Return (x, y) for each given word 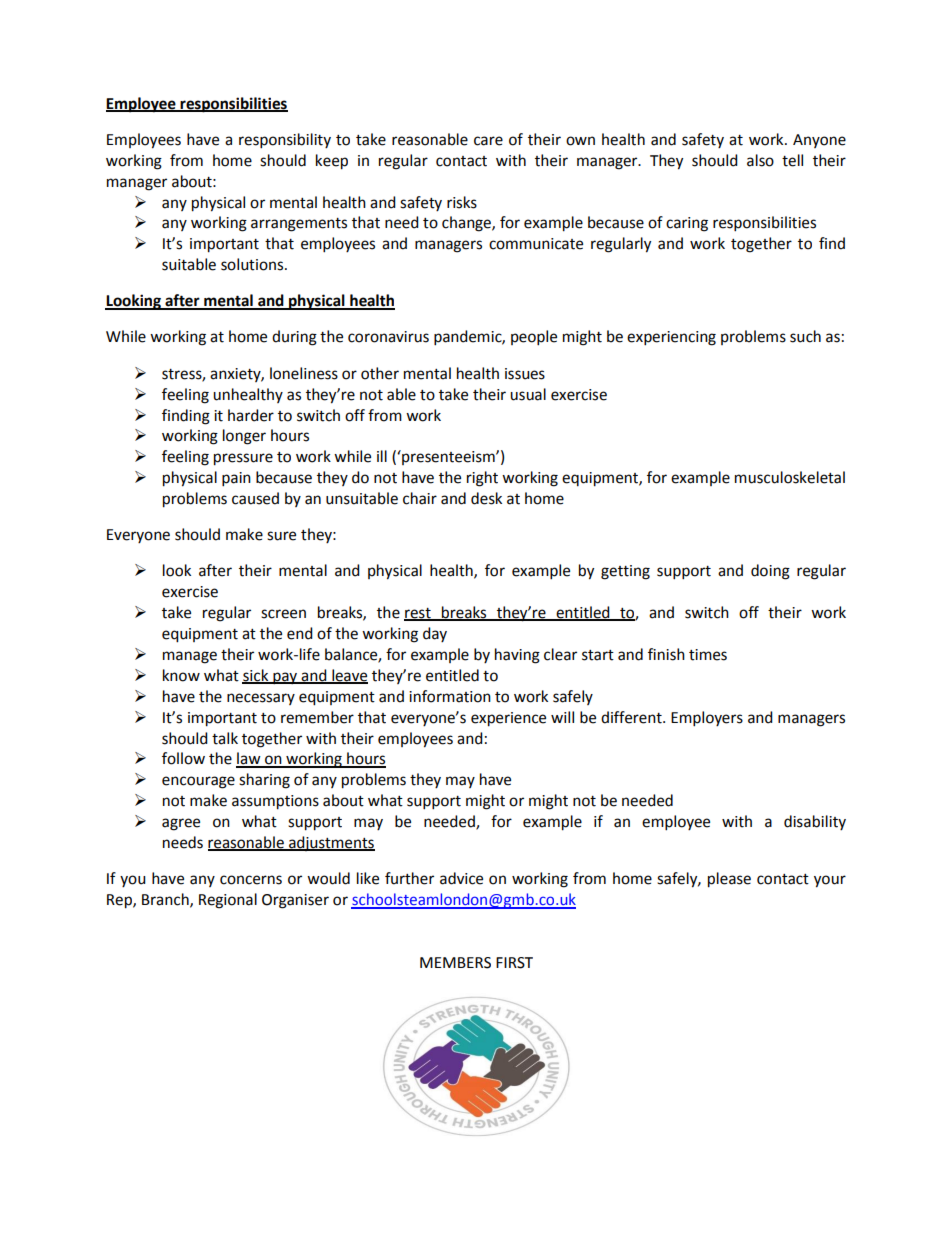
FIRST (514, 963)
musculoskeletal (790, 477)
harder (251, 415)
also (760, 160)
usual (528, 394)
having (517, 656)
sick (256, 676)
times (708, 655)
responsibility (285, 141)
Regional (228, 901)
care (488, 141)
